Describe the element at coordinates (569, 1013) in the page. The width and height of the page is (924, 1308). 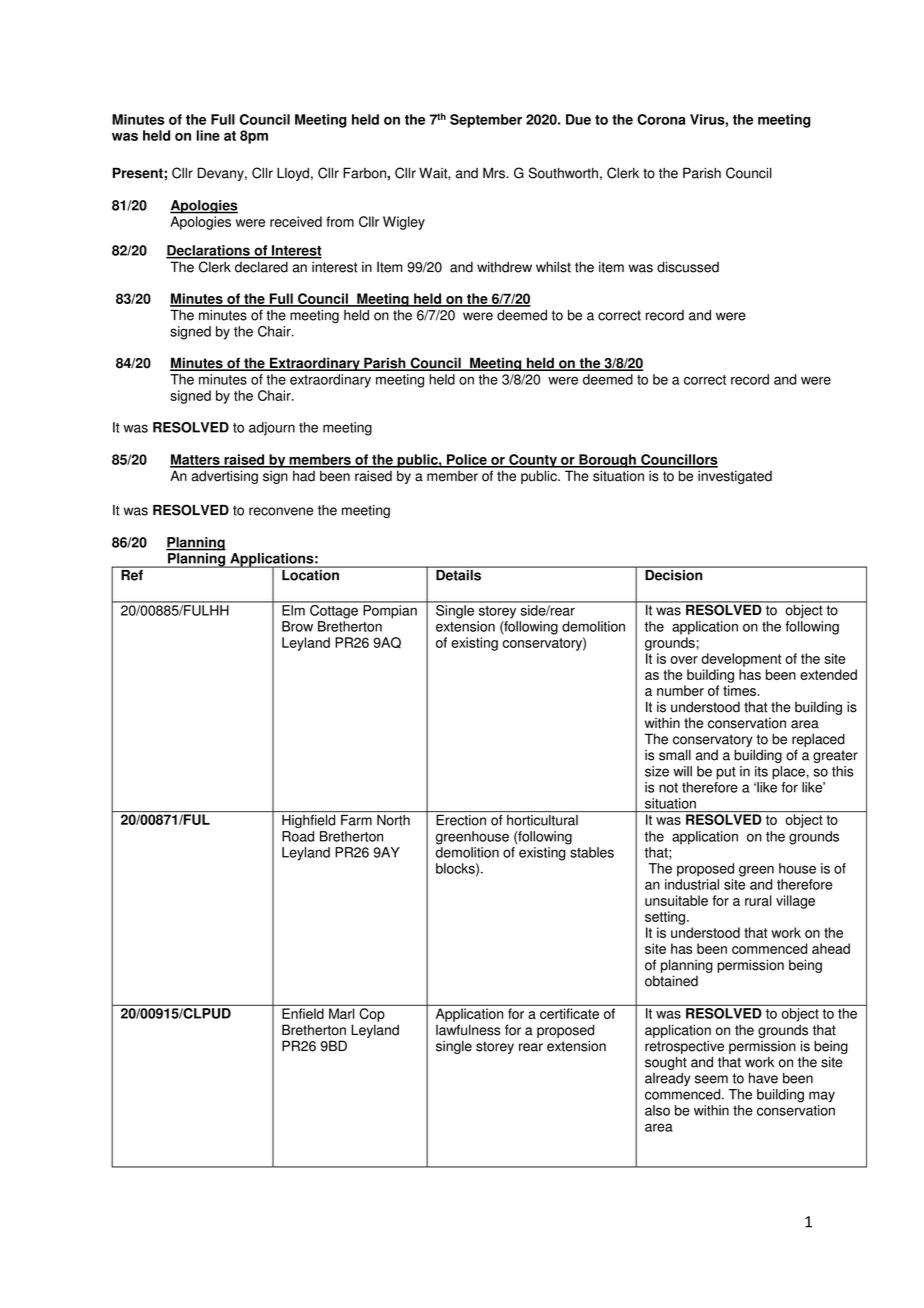
I see `certificate` at that location.
